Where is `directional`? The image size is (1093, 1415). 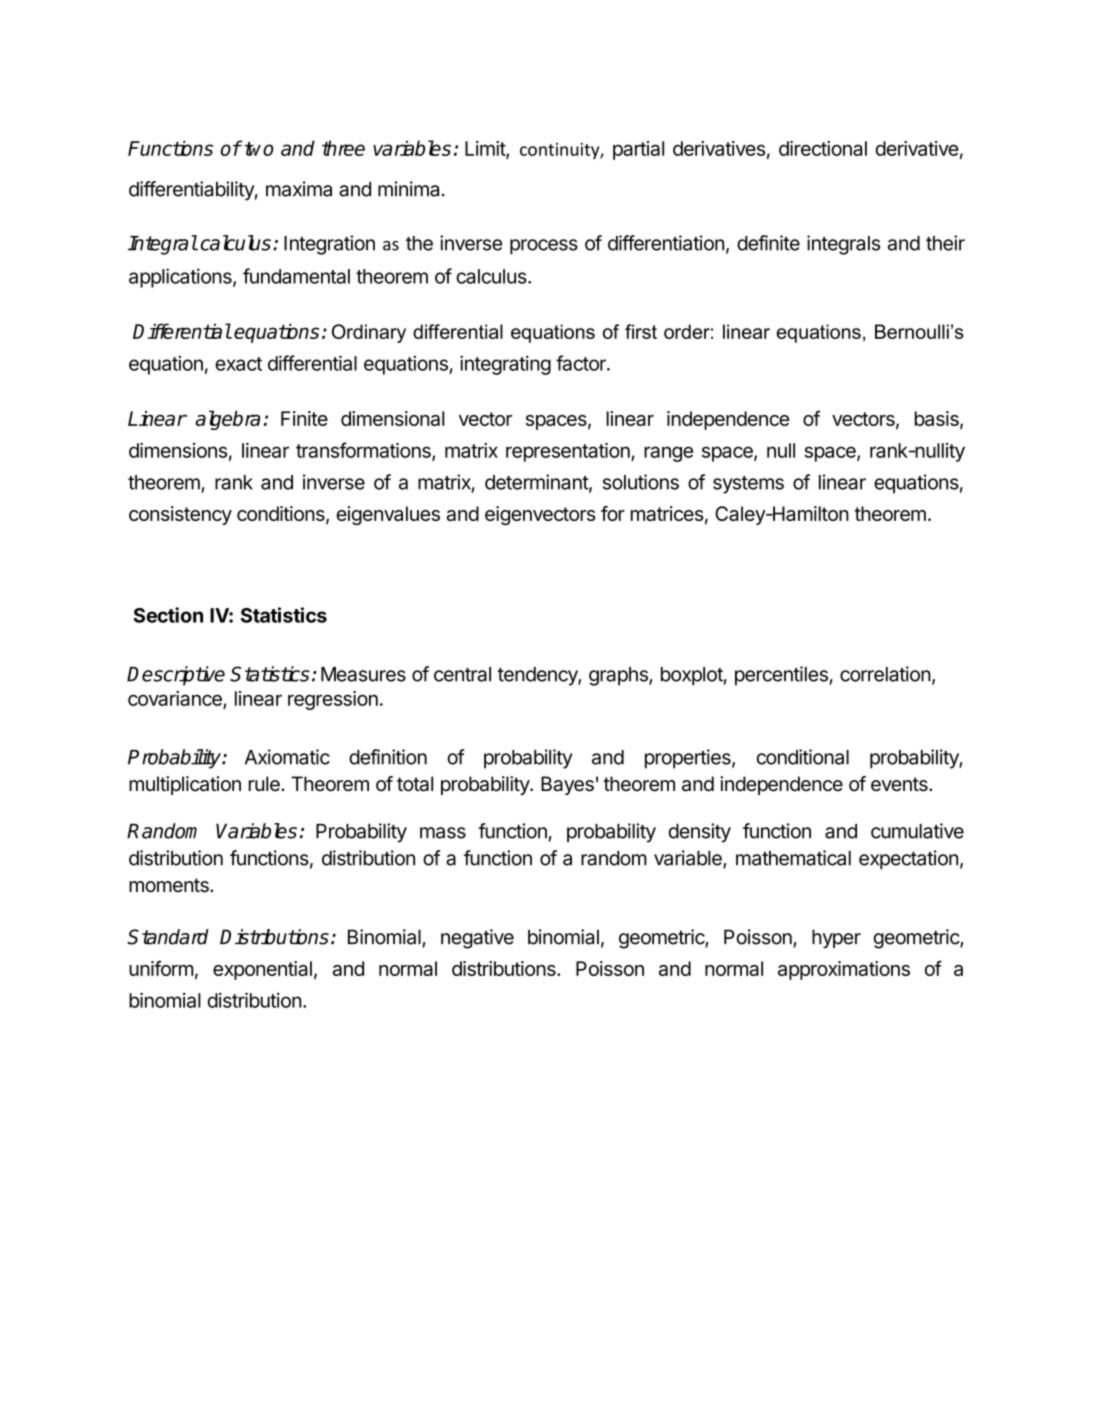
directional is located at coordinates (823, 148).
